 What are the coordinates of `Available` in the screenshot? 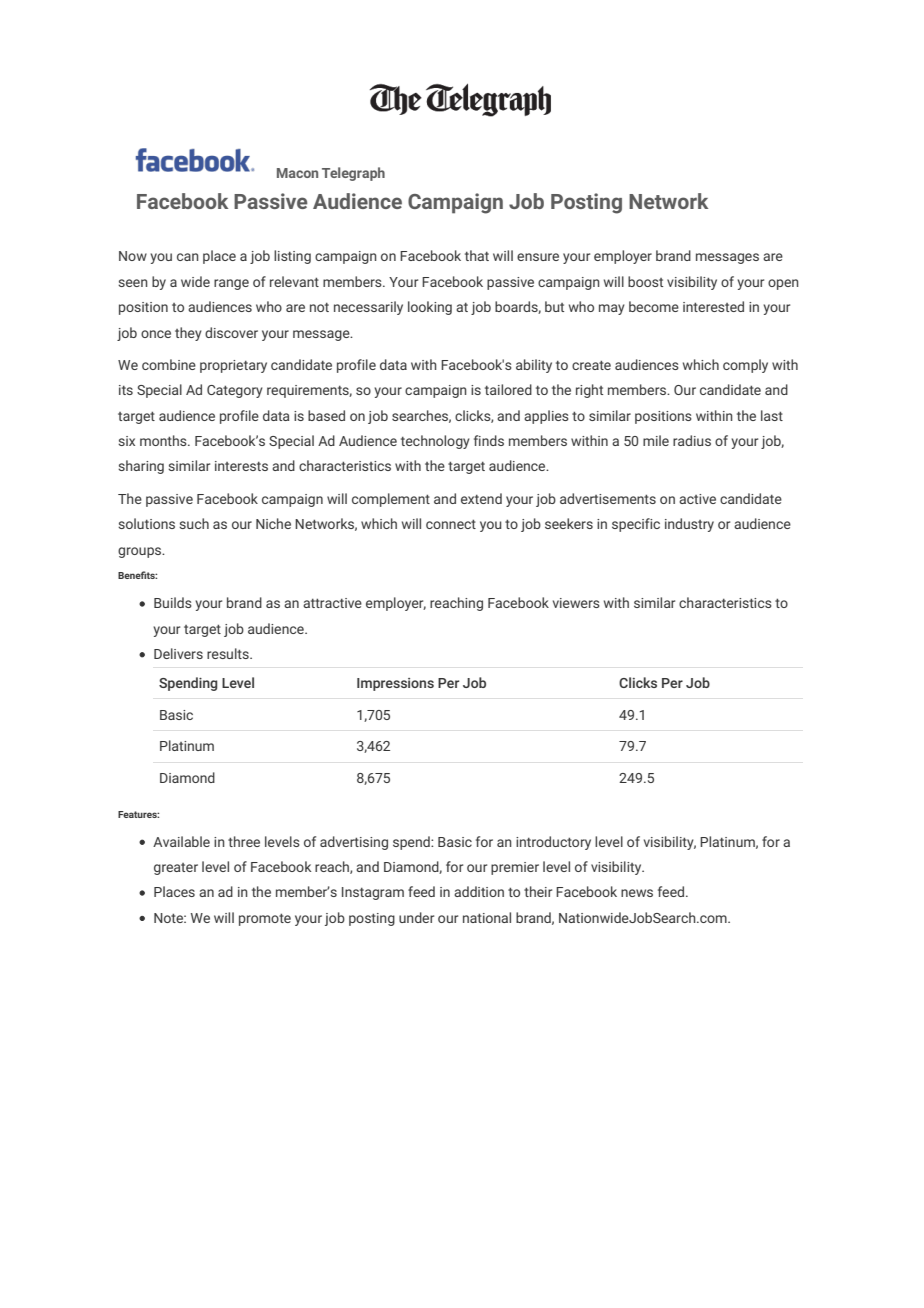 It's located at (181, 841).
